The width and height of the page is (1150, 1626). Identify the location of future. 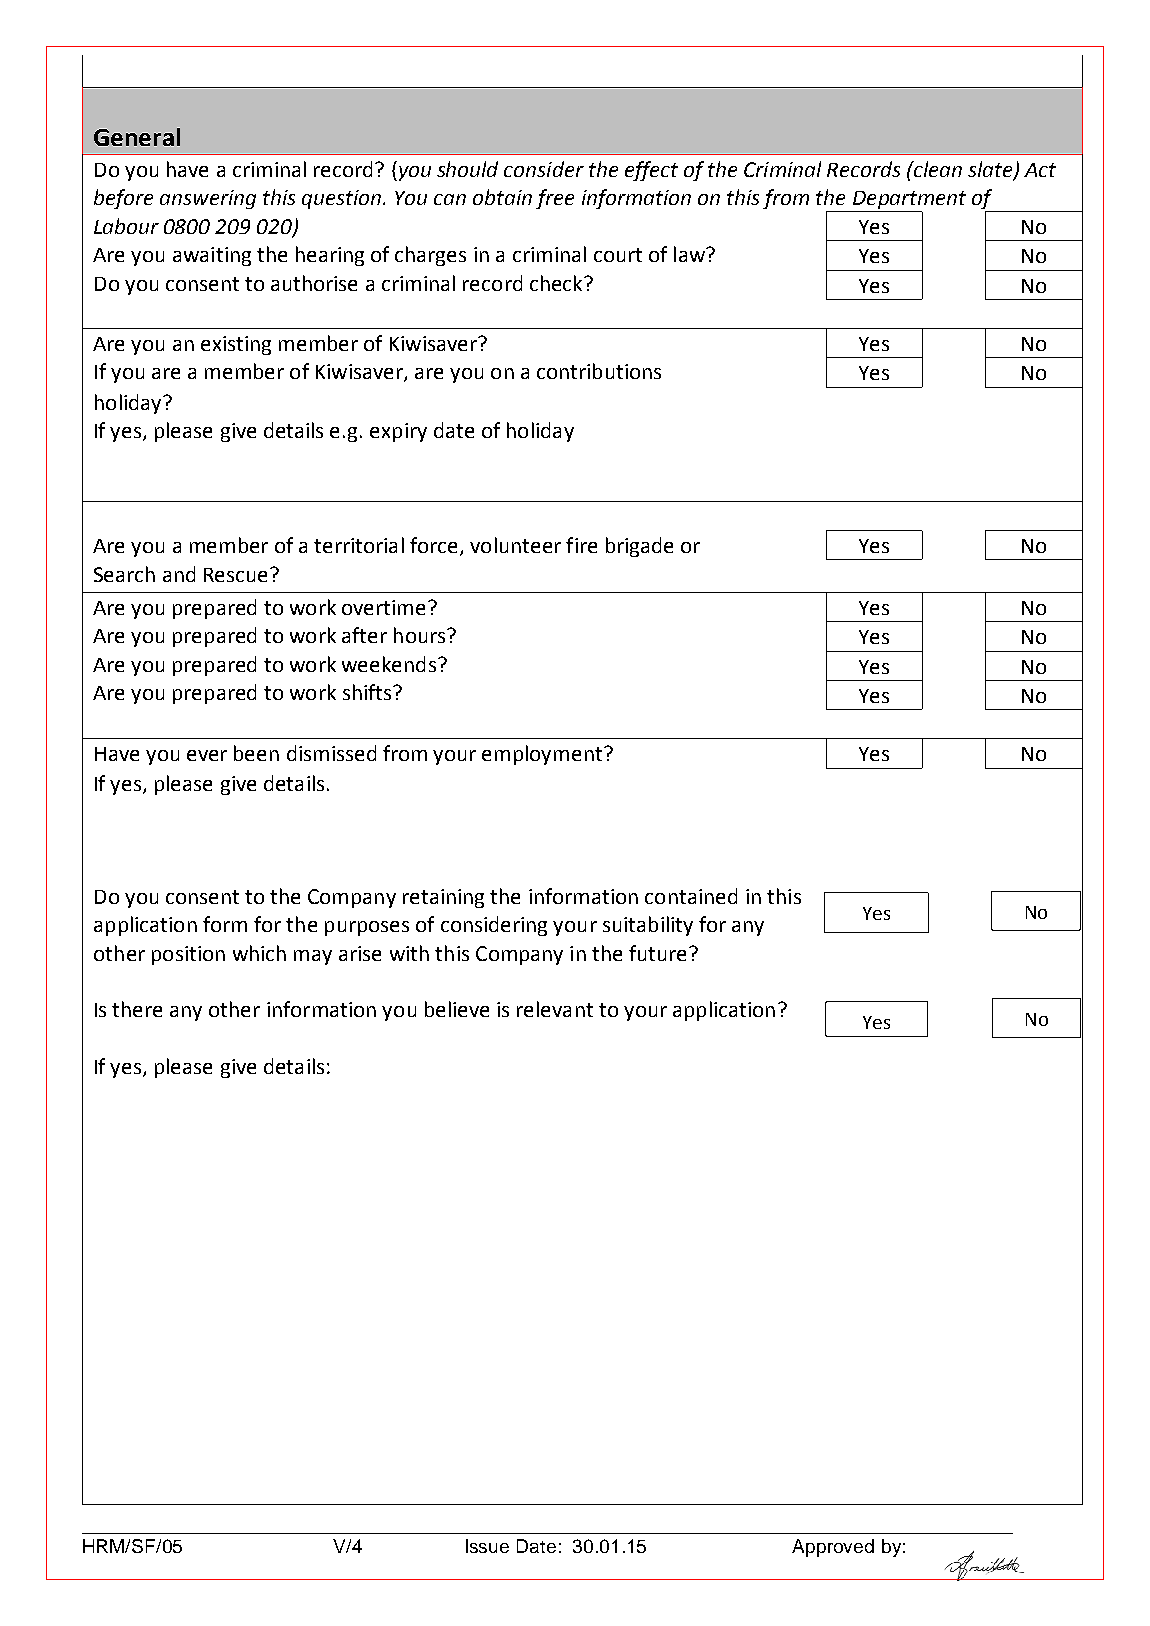
(657, 953).
